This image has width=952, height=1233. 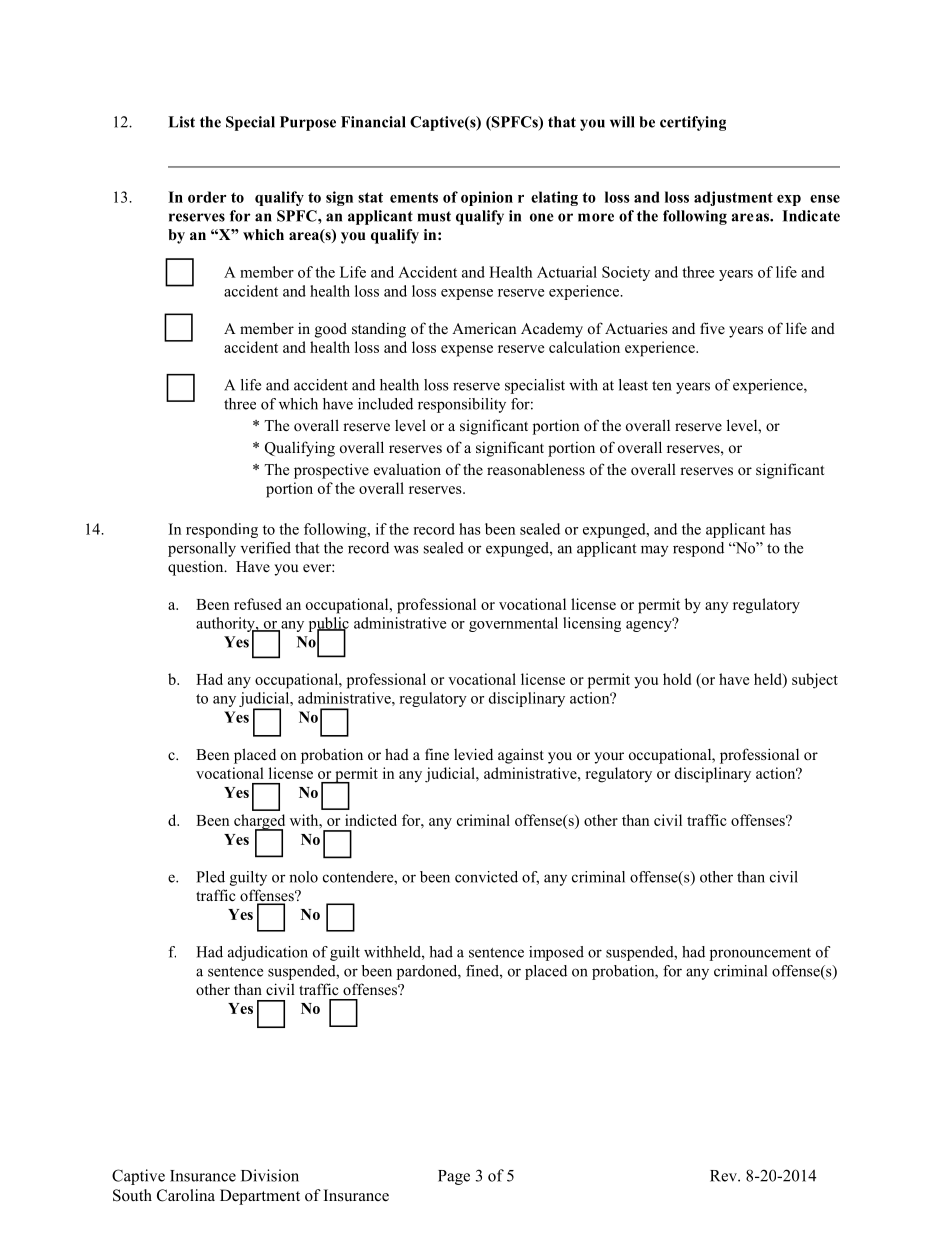 What do you see at coordinates (186, 1195) in the image?
I see `Carolina` at bounding box center [186, 1195].
